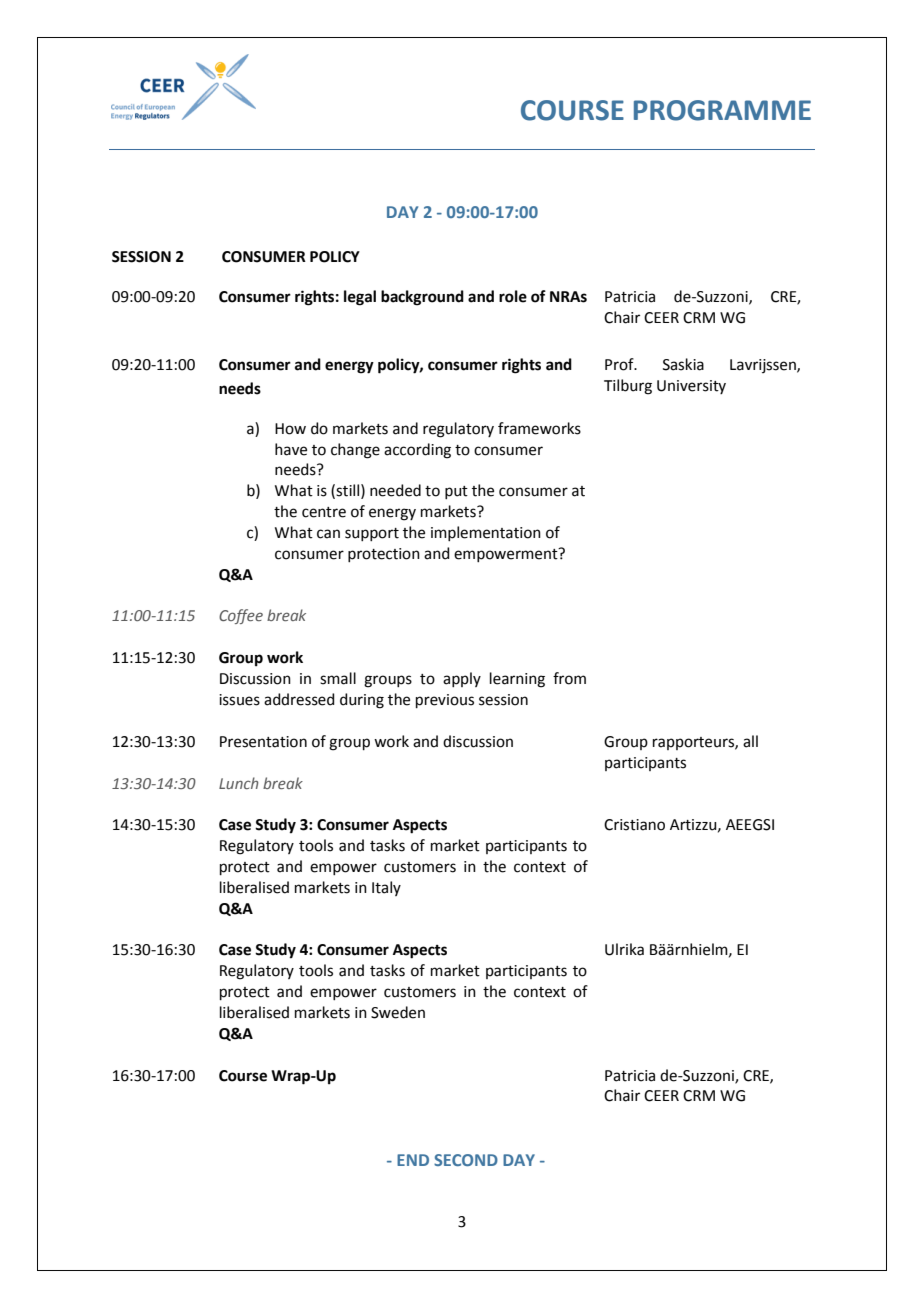  I want to click on Sweden, so click(398, 1012).
